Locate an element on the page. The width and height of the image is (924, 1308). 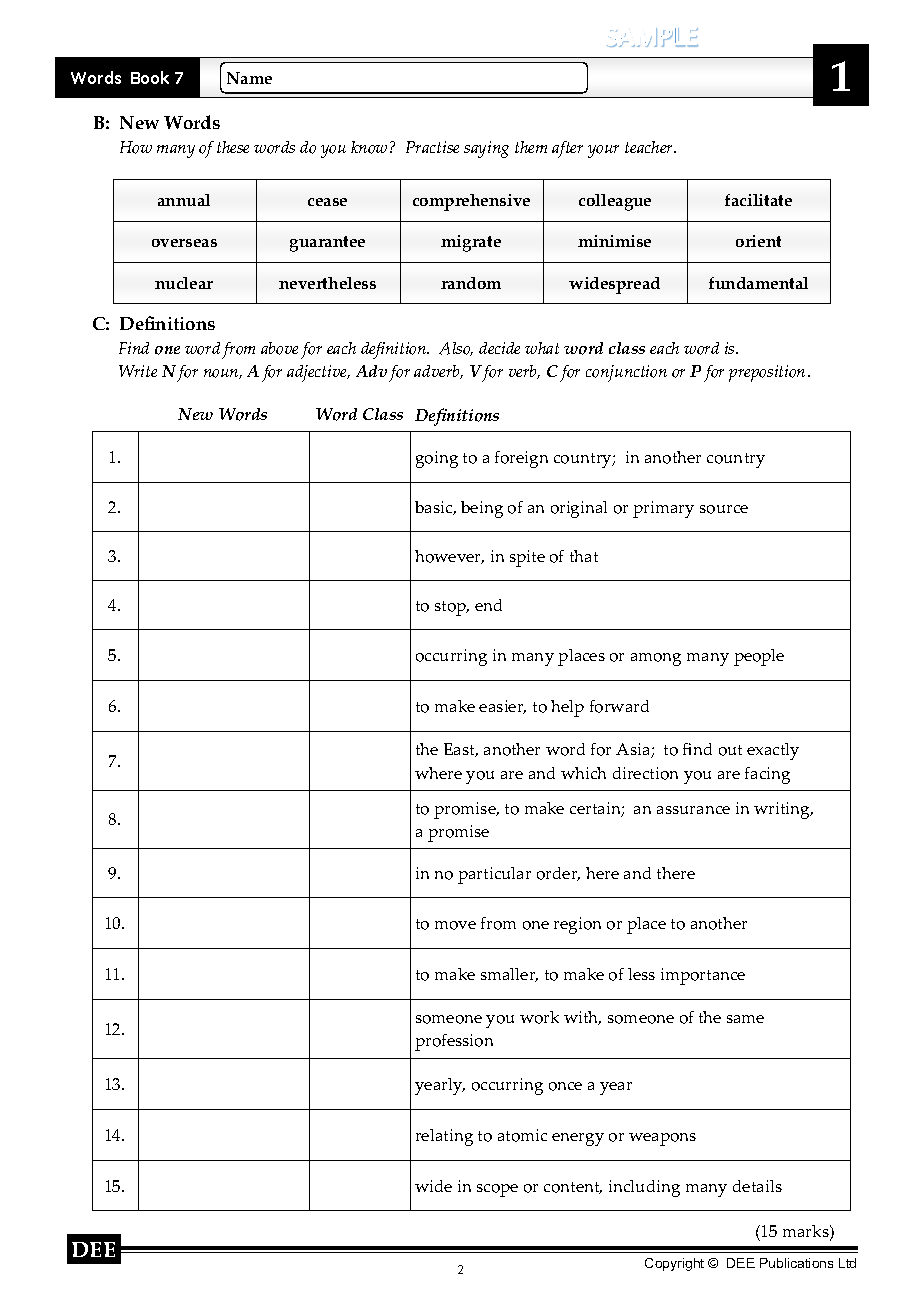
saying is located at coordinates (486, 149).
